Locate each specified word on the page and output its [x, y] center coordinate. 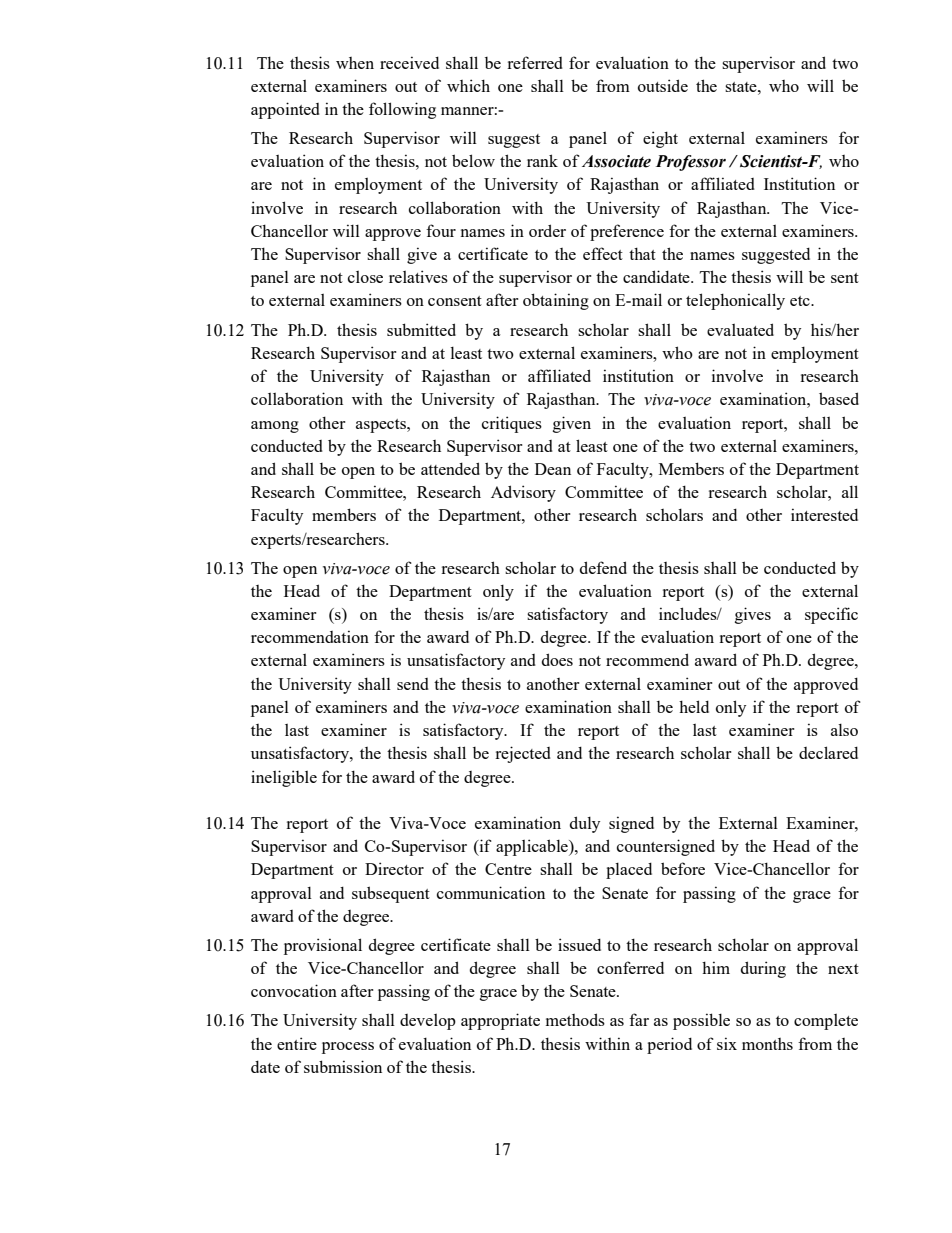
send [413, 684]
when [355, 63]
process [348, 1048]
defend [603, 567]
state [742, 87]
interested [824, 514]
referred [535, 62]
